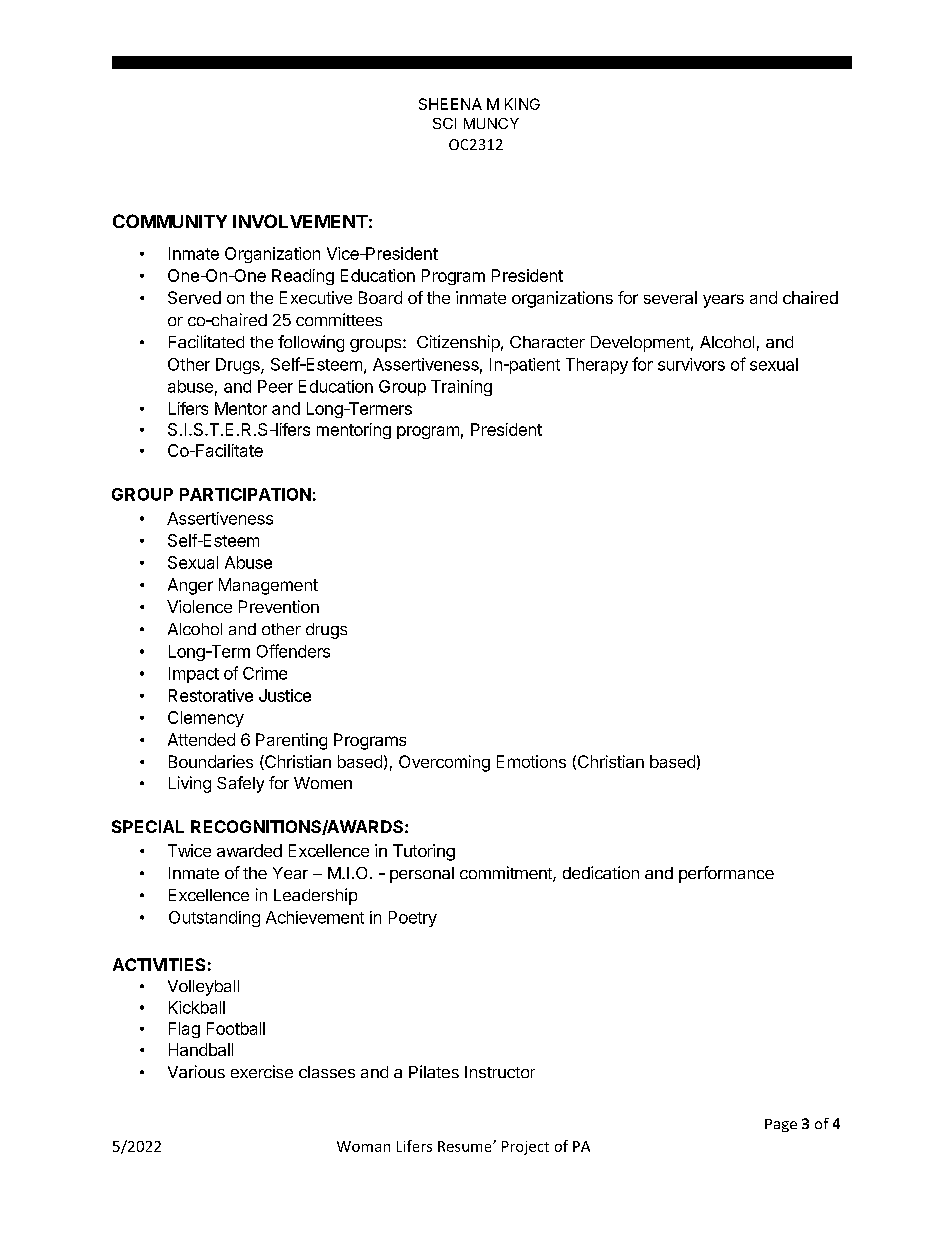 Image resolution: width=952 pixels, height=1233 pixels. Describe the element at coordinates (196, 1071) in the document. I see `Various` at that location.
